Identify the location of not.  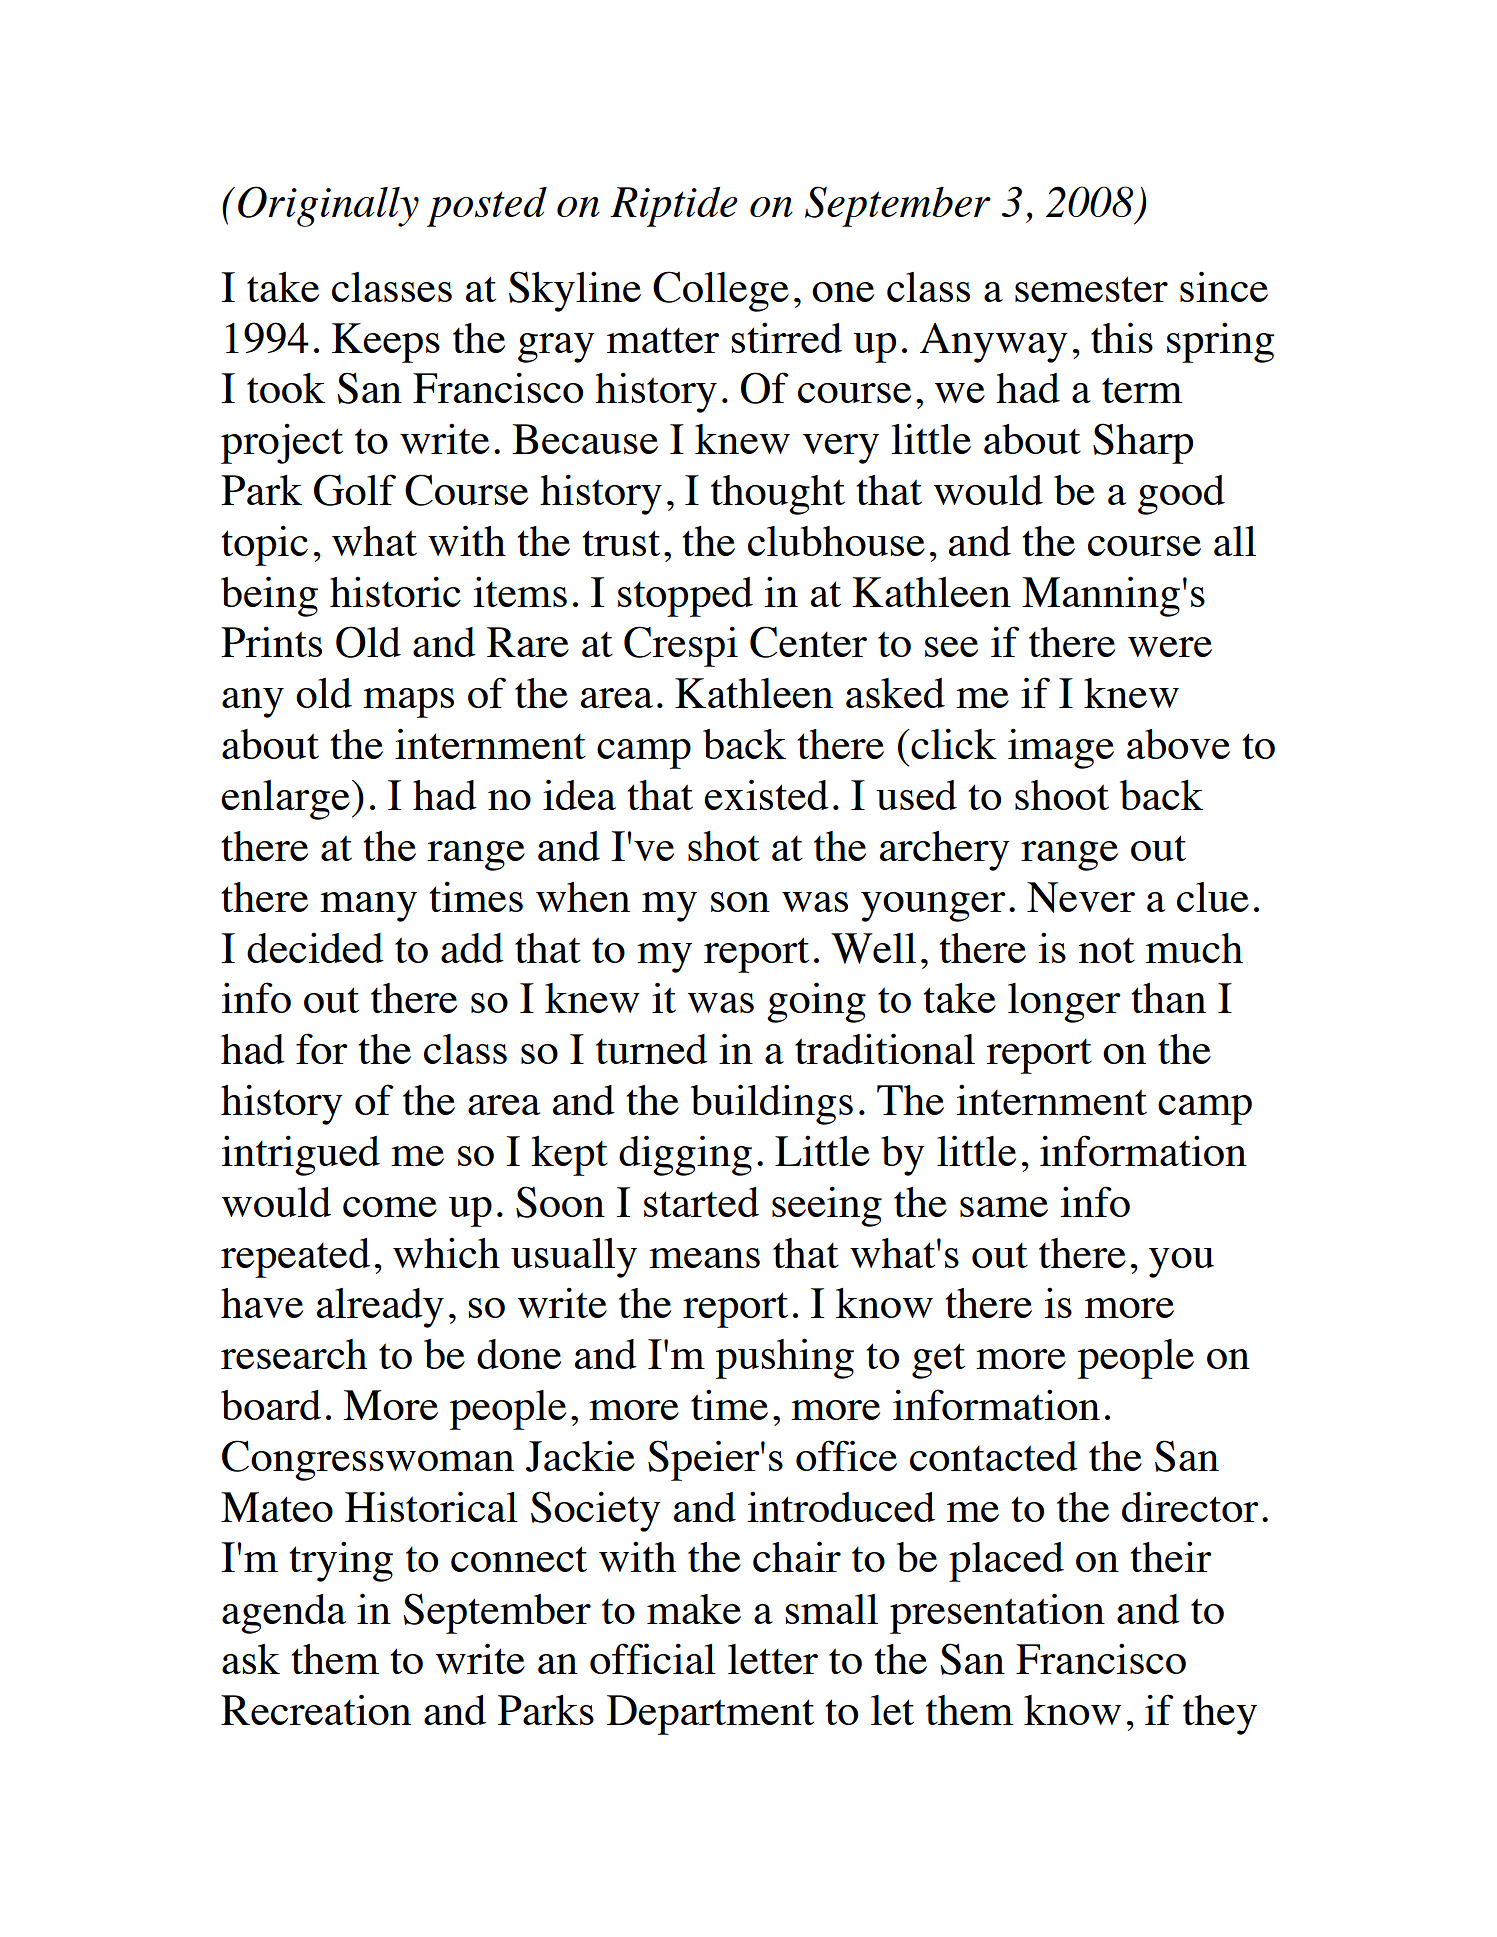
(1107, 950).
